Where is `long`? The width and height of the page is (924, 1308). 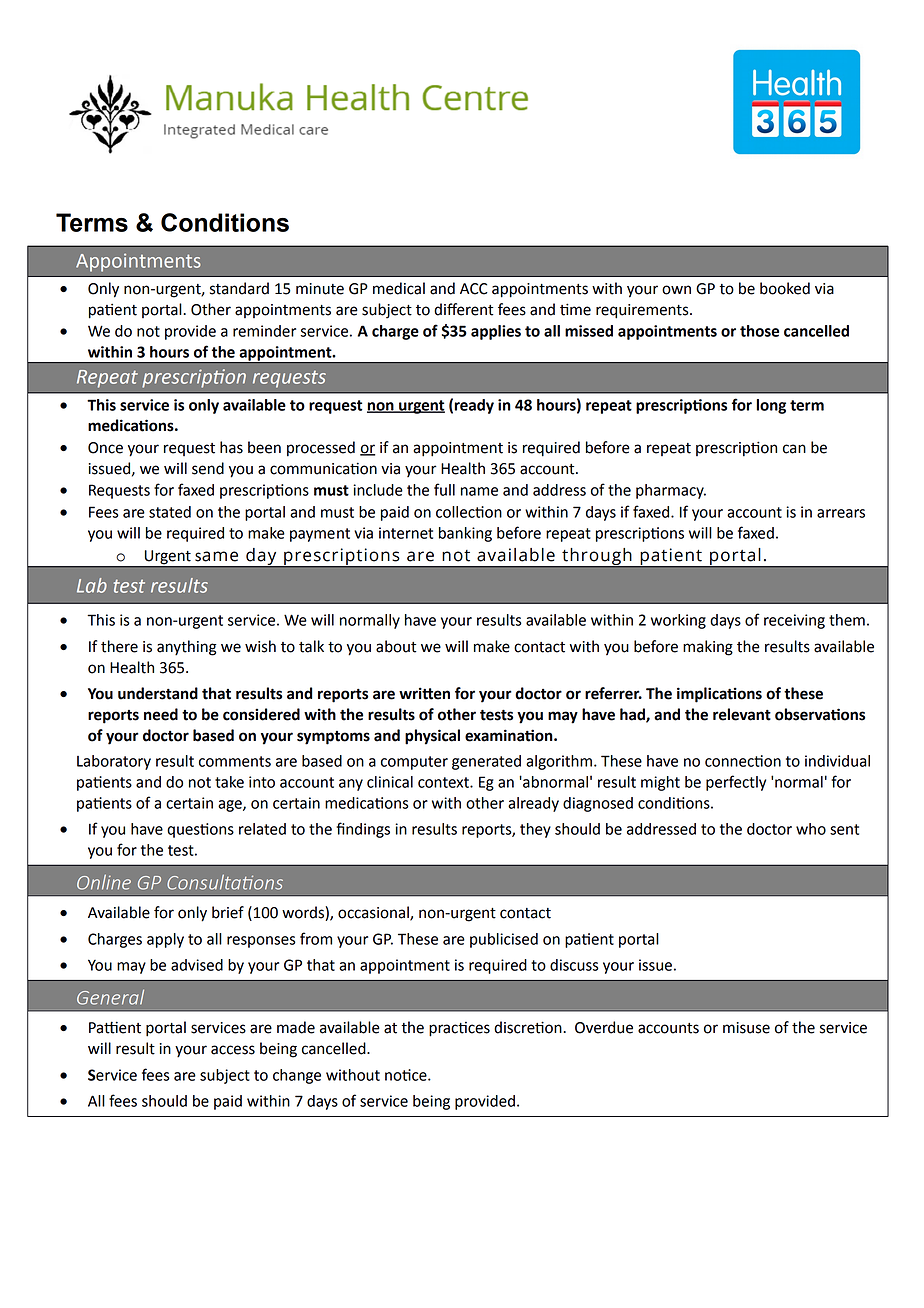
long is located at coordinates (771, 406).
